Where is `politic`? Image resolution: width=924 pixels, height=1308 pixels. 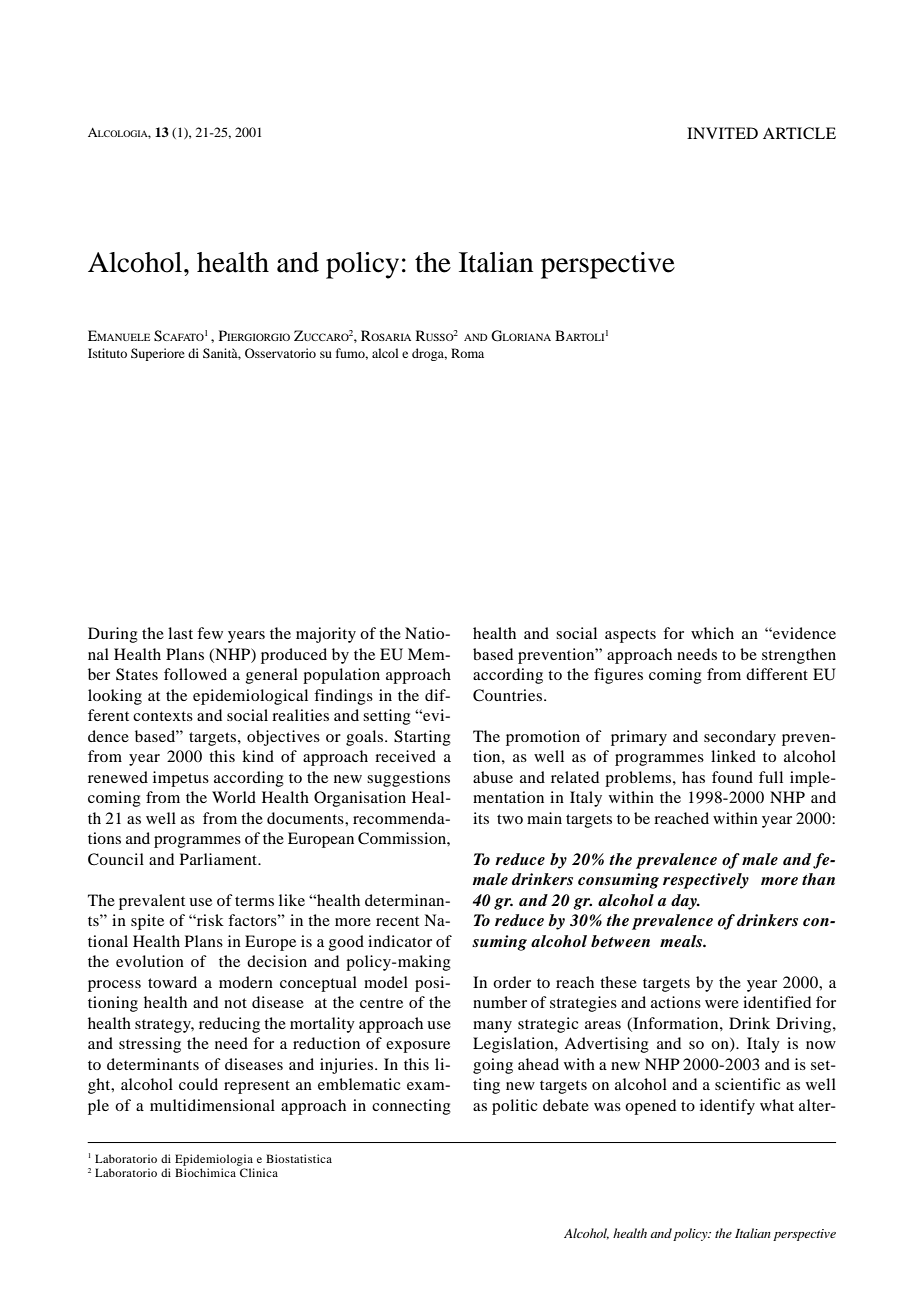
politic is located at coordinates (514, 1107).
